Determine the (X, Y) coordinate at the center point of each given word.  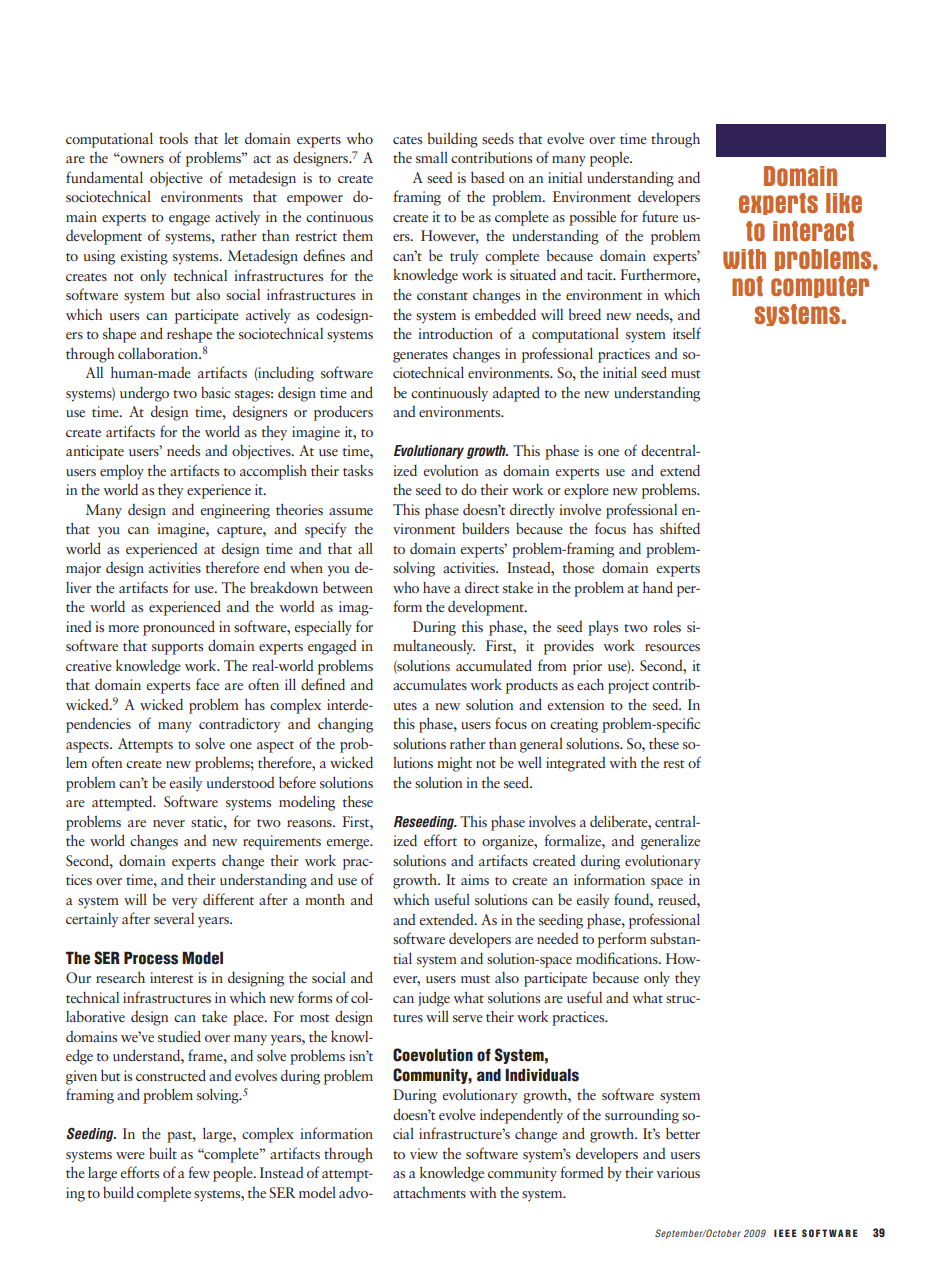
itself (687, 333)
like (844, 203)
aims (475, 879)
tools (173, 138)
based (487, 177)
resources (672, 647)
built (163, 1153)
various (678, 1172)
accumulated (494, 665)
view (424, 1153)
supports (177, 649)
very (185, 903)
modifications (618, 958)
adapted (516, 394)
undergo (144, 394)
